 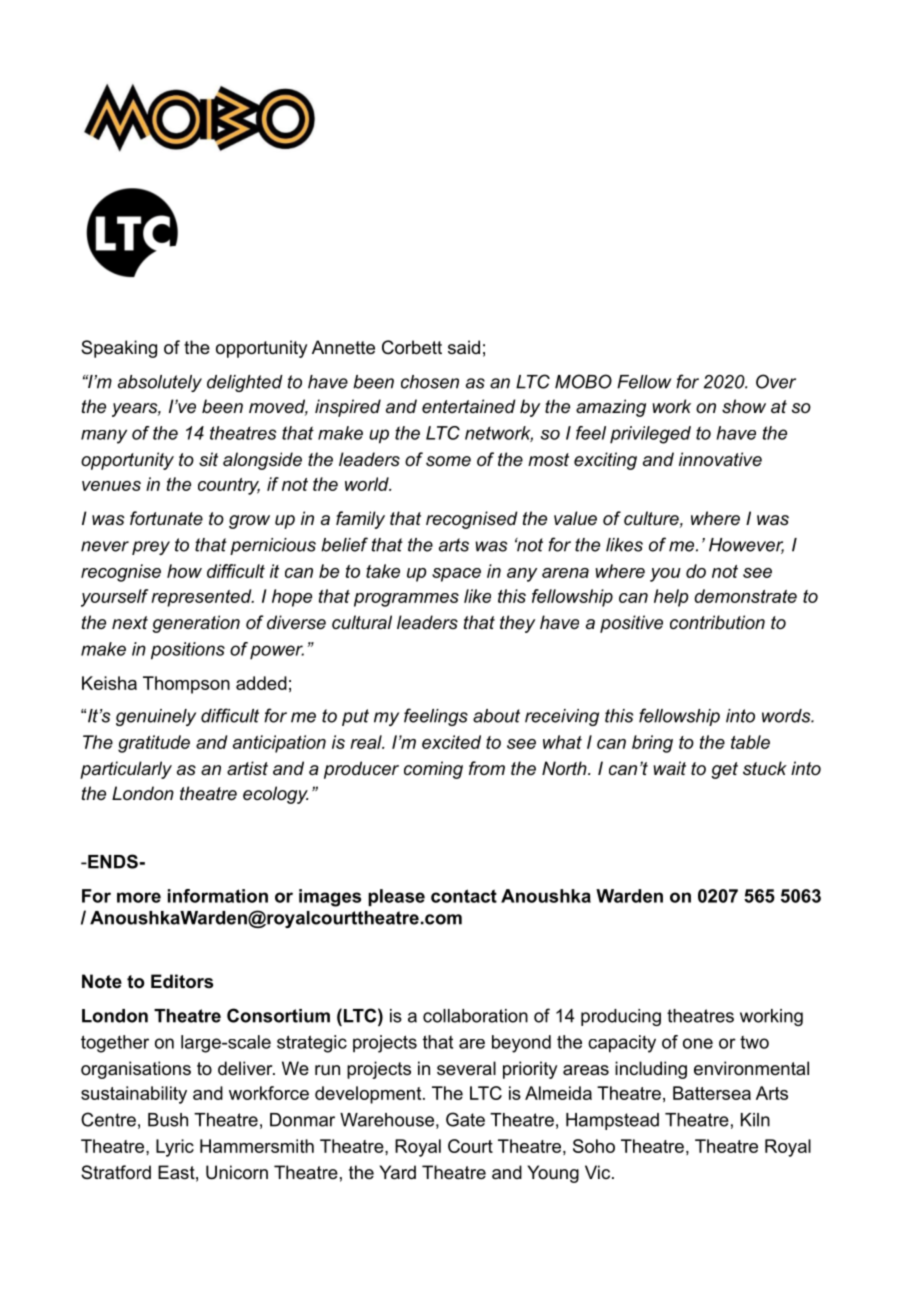 What do you see at coordinates (465, 1119) in the image?
I see `Gate` at bounding box center [465, 1119].
